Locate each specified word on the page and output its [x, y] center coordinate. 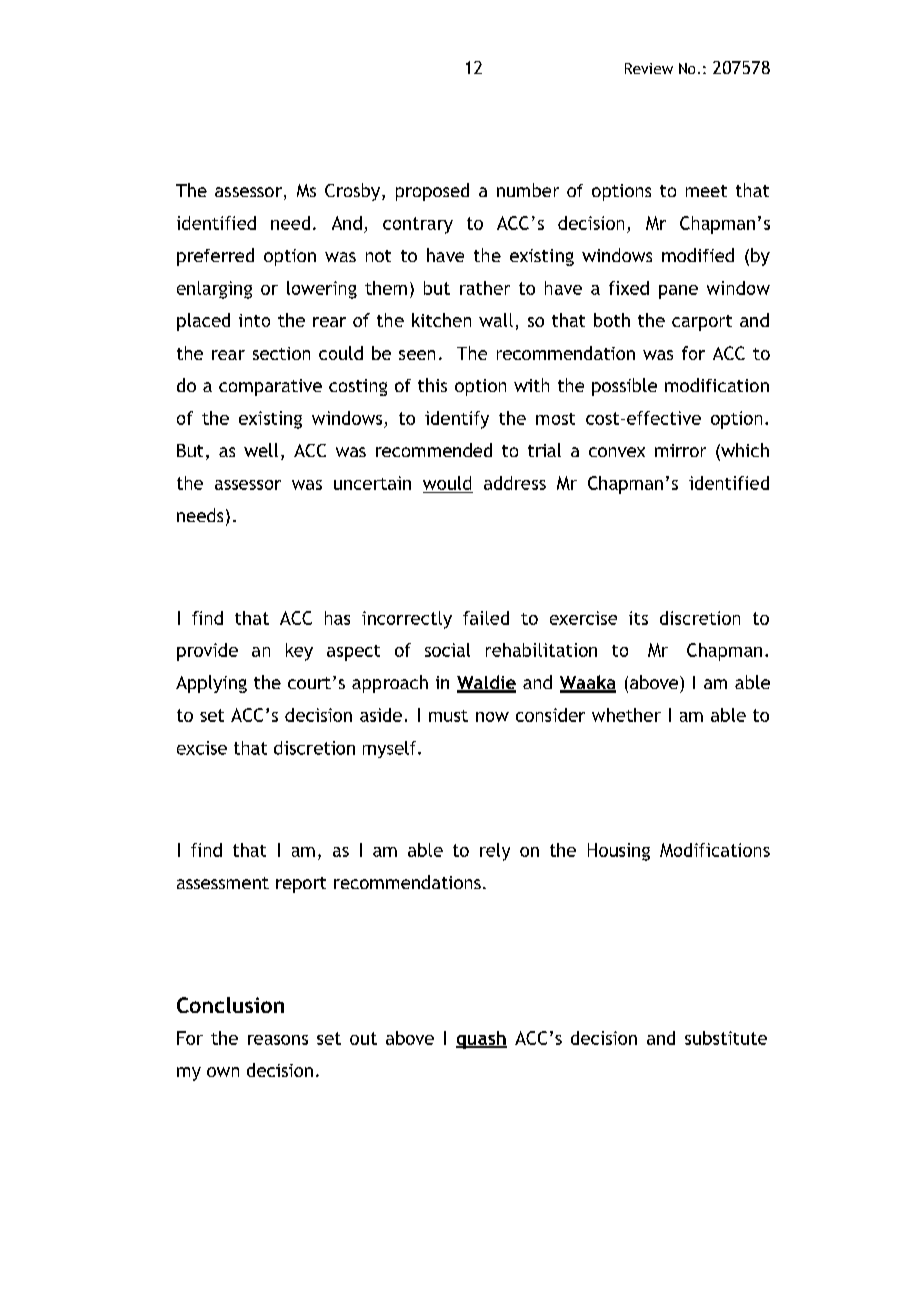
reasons [278, 1040]
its [638, 618]
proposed [432, 192]
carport [702, 323]
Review [649, 68]
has [337, 618]
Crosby [354, 192]
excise [202, 748]
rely [495, 852]
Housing [619, 852]
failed [486, 618]
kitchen [441, 320]
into [254, 320]
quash [481, 1040]
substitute [726, 1038]
